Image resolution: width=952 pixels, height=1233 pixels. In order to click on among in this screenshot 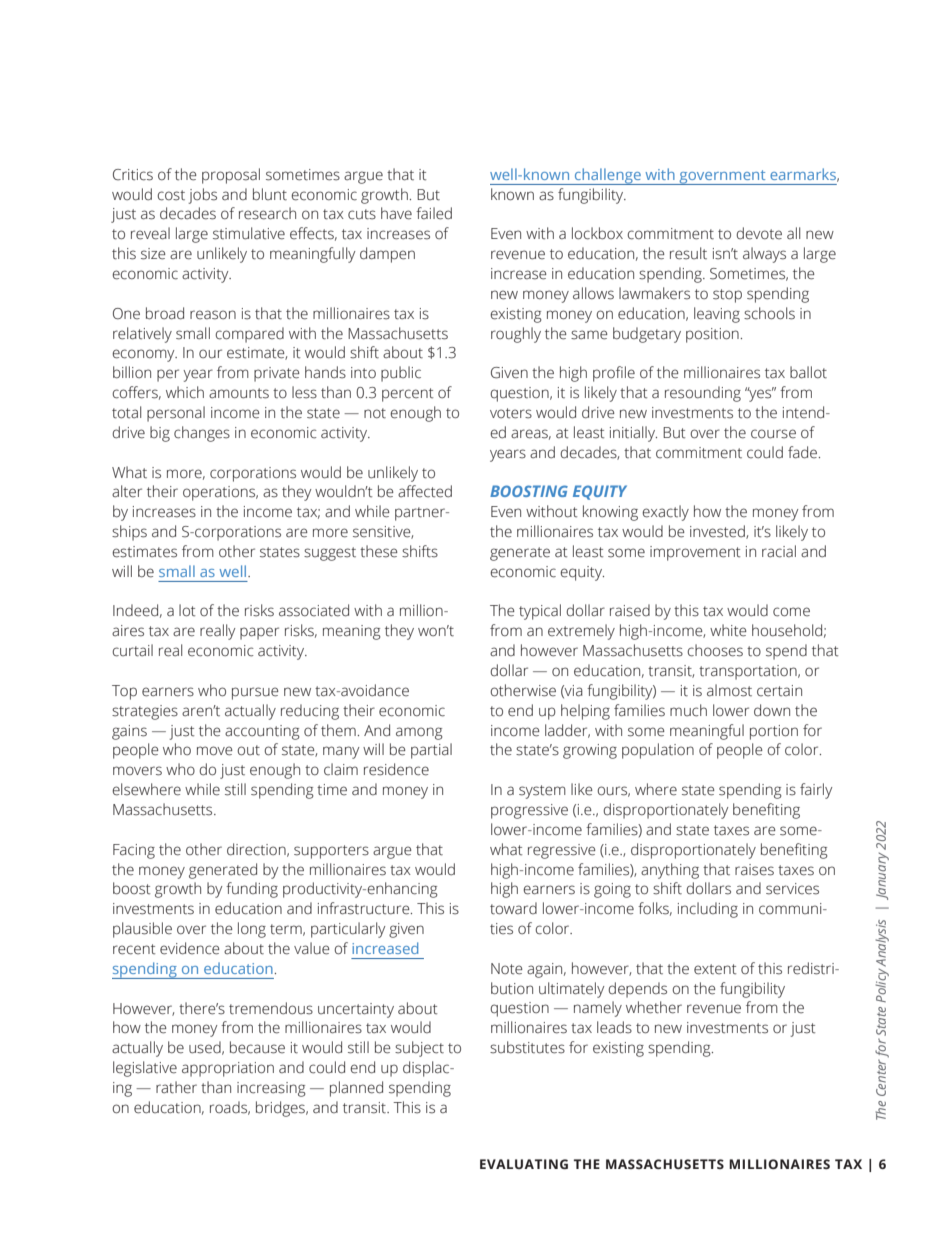, I will do `click(419, 733)`.
